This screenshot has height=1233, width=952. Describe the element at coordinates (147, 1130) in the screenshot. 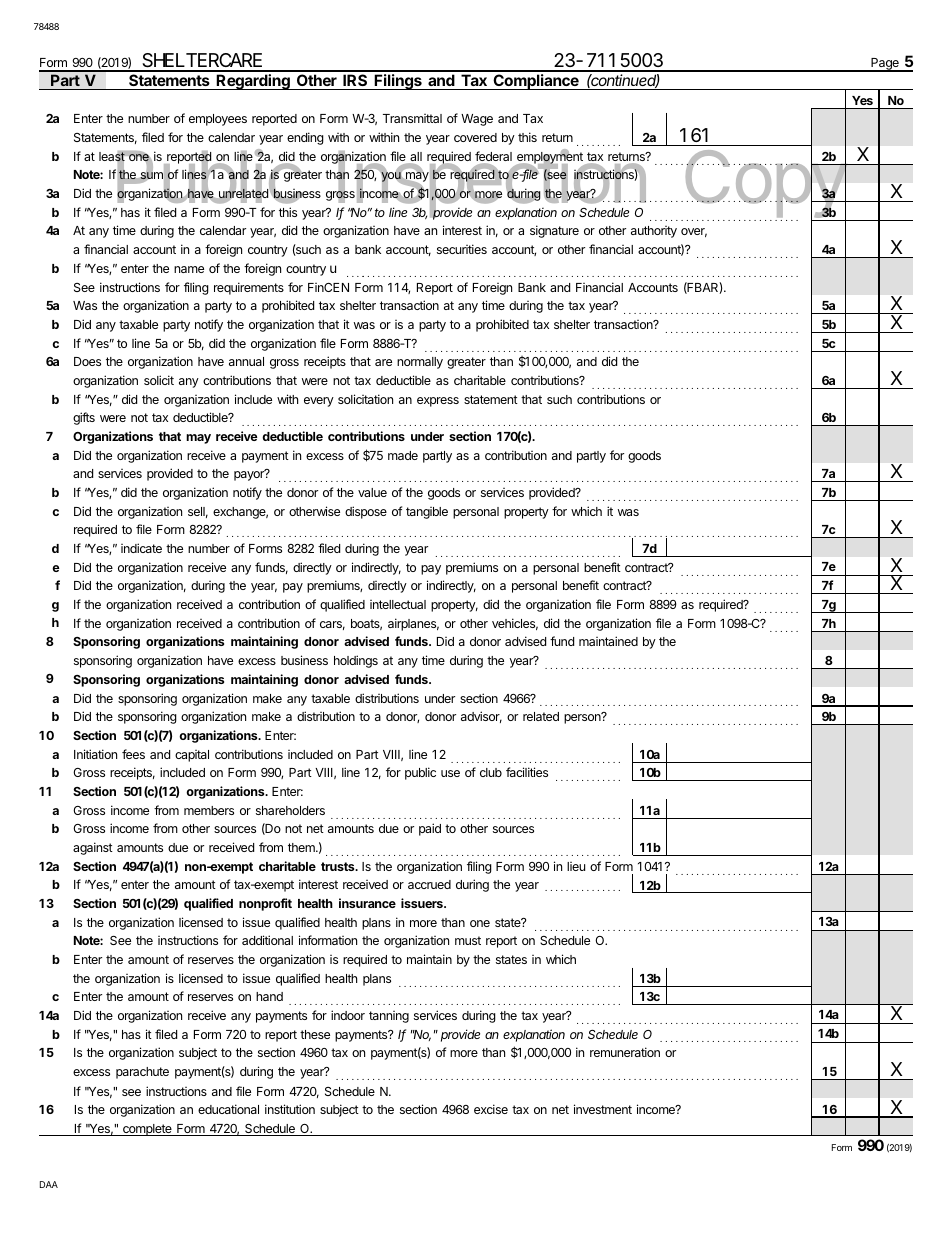

I see `complete` at that location.
